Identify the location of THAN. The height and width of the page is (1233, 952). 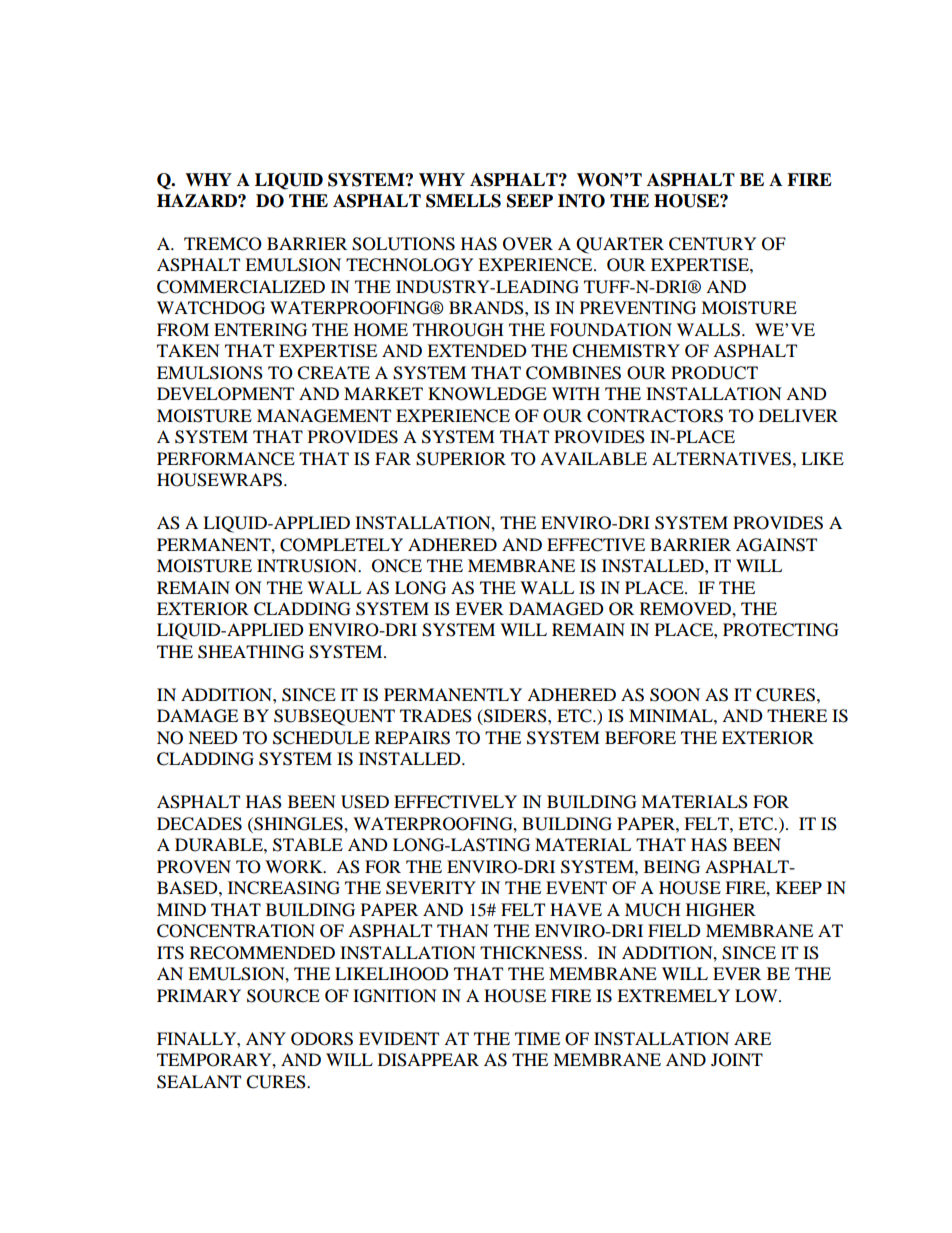
(463, 930).
